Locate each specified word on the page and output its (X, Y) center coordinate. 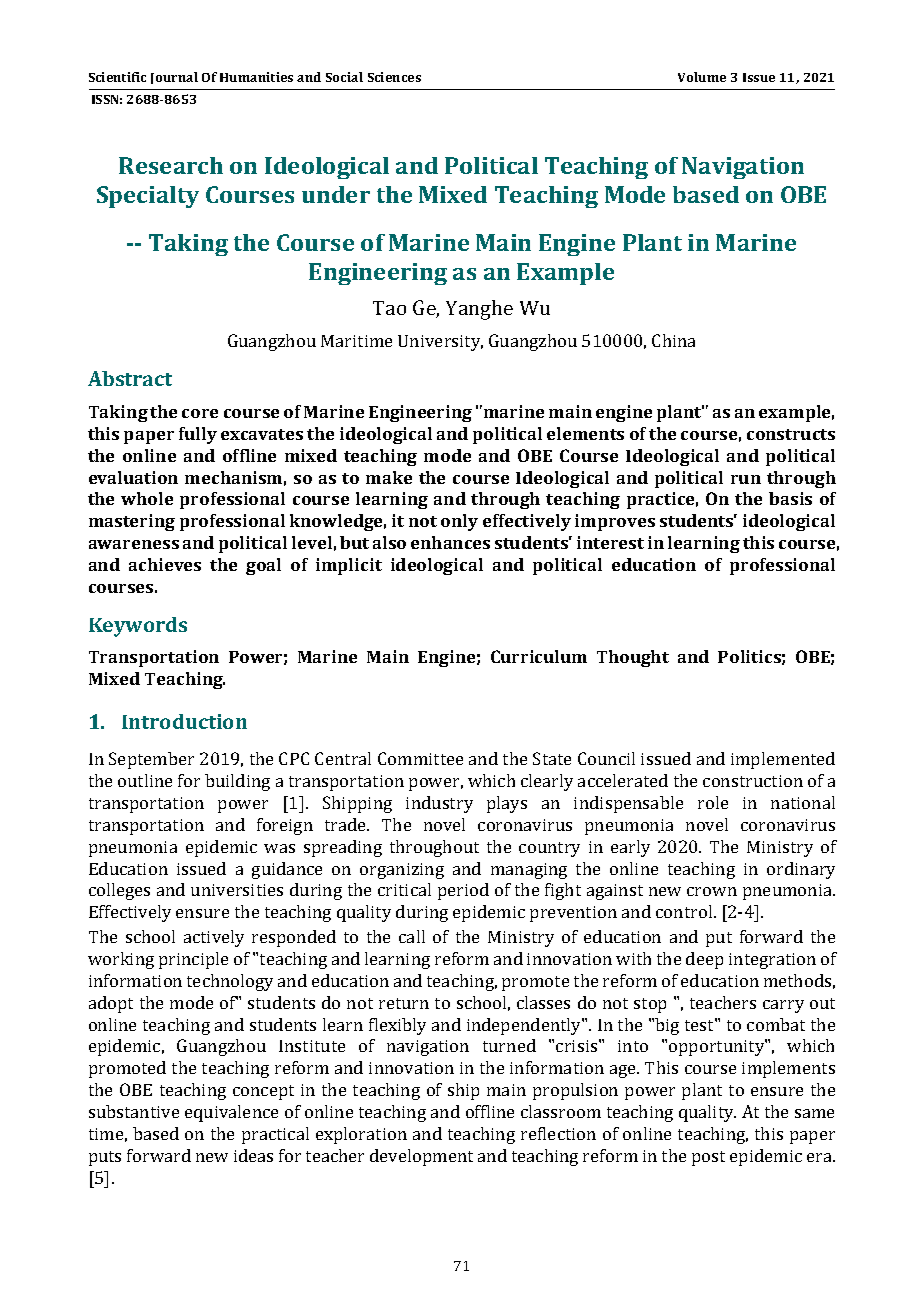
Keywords (138, 627)
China (673, 340)
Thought (633, 658)
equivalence (231, 1113)
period (463, 891)
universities (237, 890)
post (708, 1158)
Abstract (130, 378)
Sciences (394, 77)
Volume (702, 77)
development (421, 1157)
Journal (174, 78)
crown (712, 891)
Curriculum (539, 656)
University (440, 343)
